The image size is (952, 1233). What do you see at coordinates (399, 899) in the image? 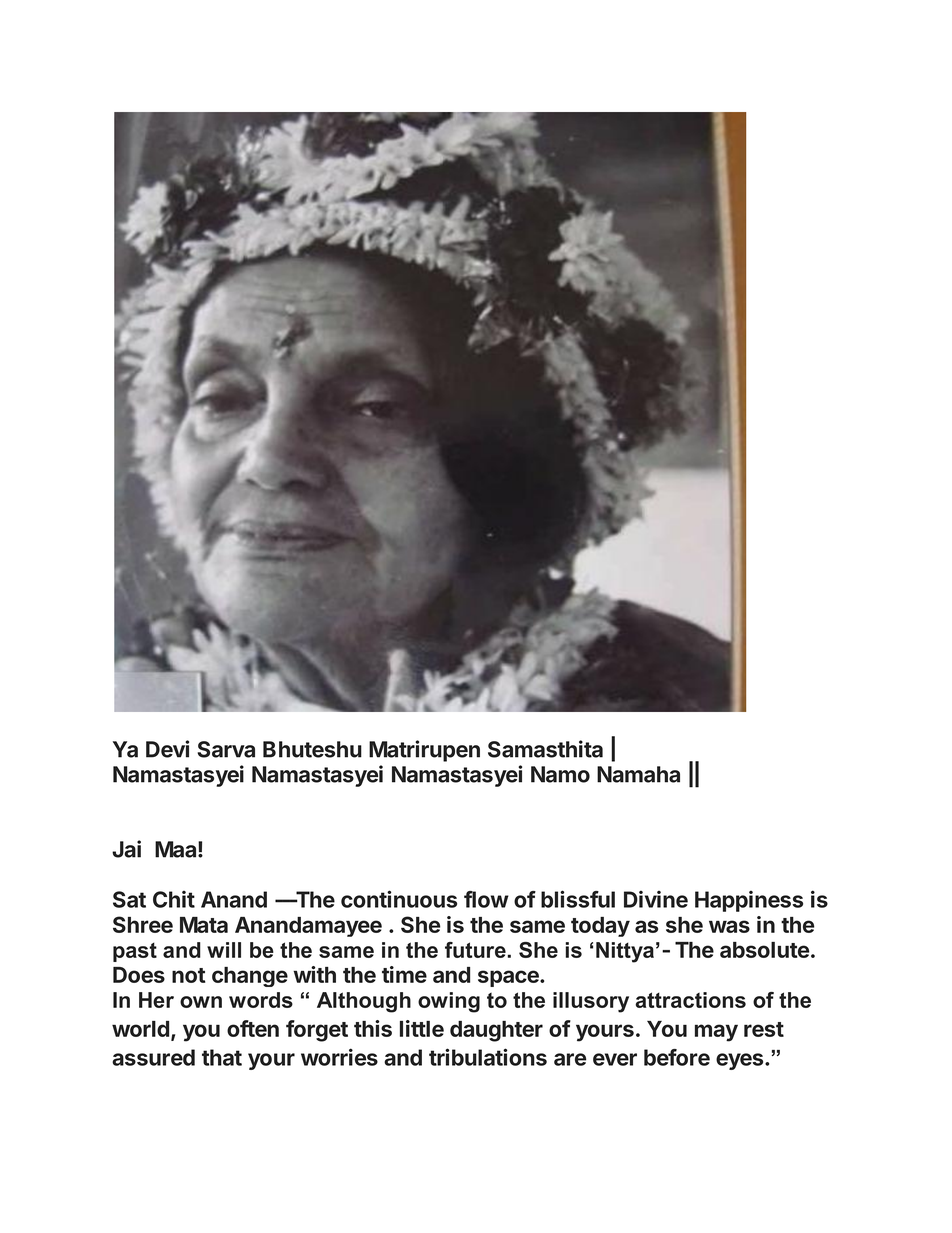
I see `continuous` at bounding box center [399, 899].
